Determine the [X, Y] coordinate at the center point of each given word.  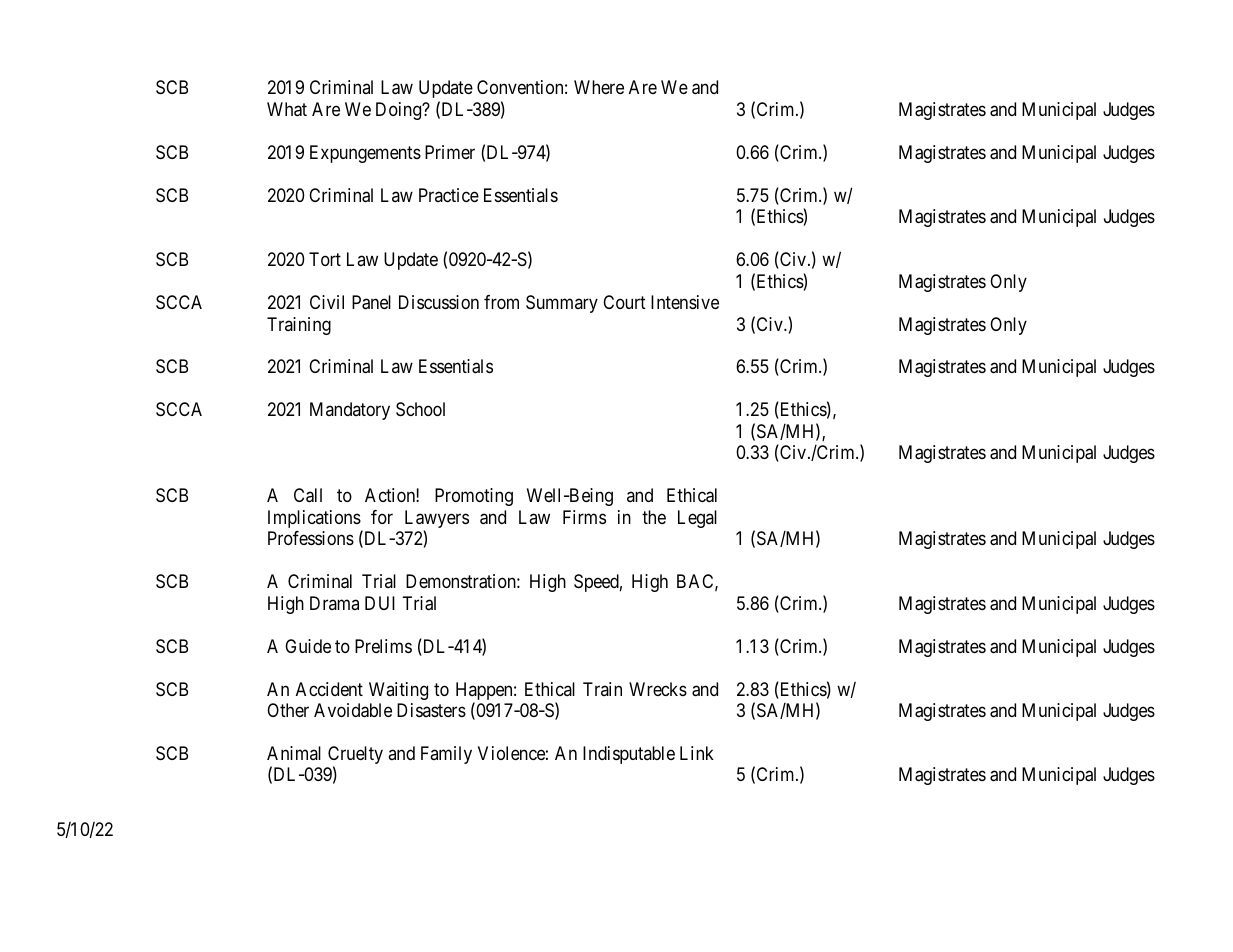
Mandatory [350, 411]
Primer [450, 152]
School [420, 409]
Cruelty [355, 756]
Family [446, 755]
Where [599, 87]
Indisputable [629, 755]
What [287, 109]
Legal [697, 519]
